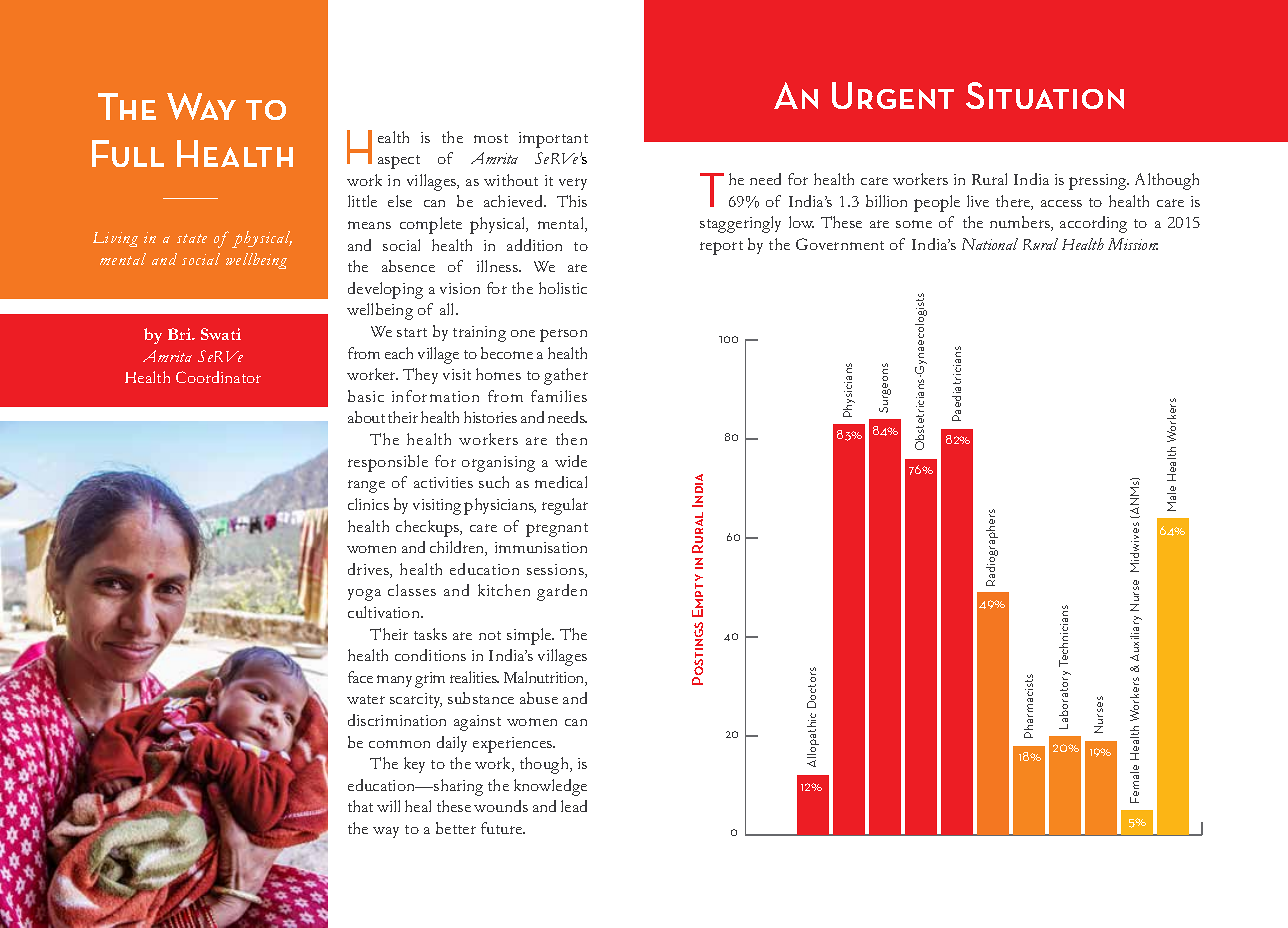 This screenshot has width=1288, height=928. I want to click on that, so click(360, 806).
